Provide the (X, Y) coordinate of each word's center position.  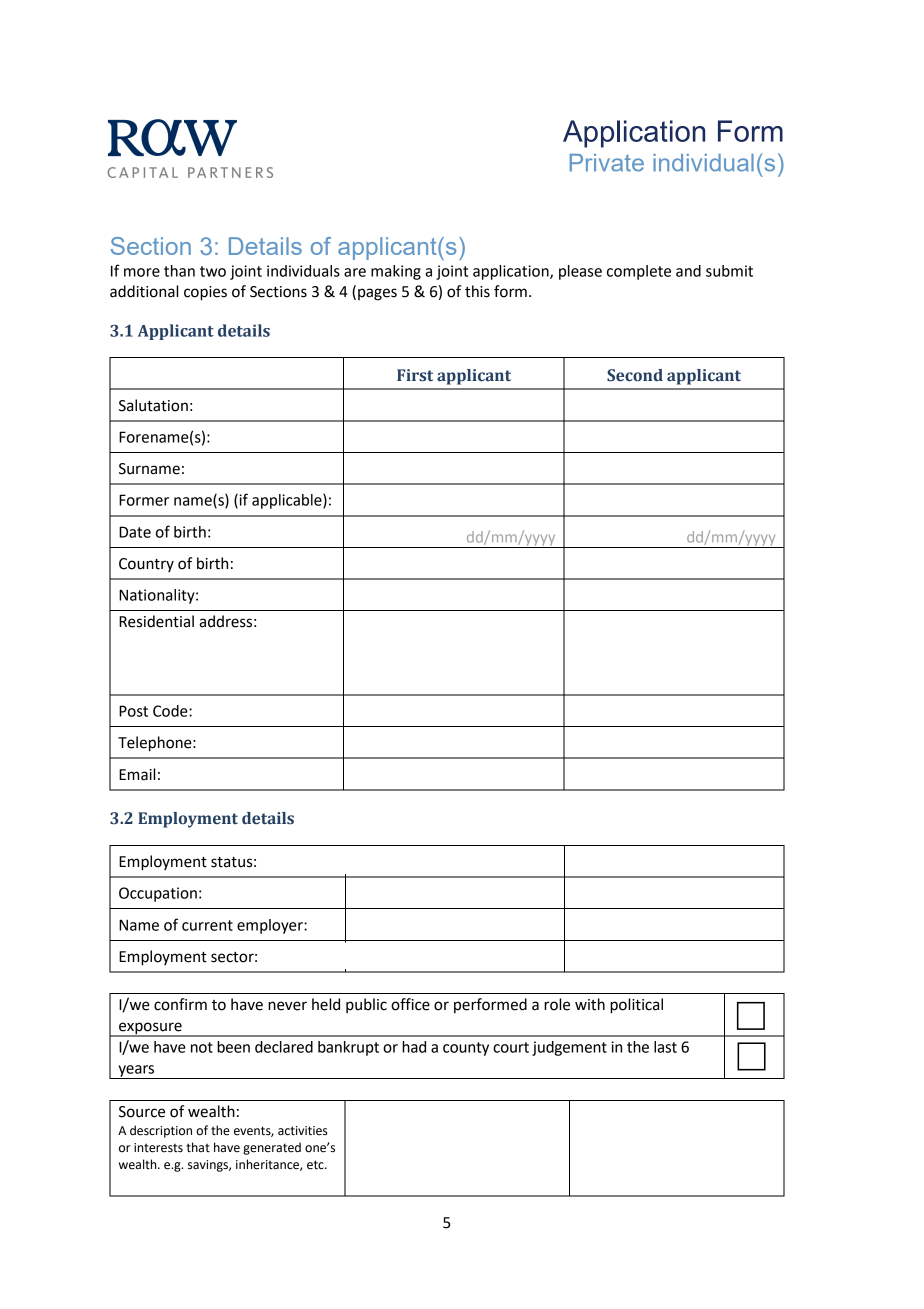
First (415, 375)
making (396, 272)
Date (135, 532)
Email (137, 774)
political (636, 1006)
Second (635, 375)
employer (271, 926)
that (198, 1147)
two (213, 271)
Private (607, 163)
